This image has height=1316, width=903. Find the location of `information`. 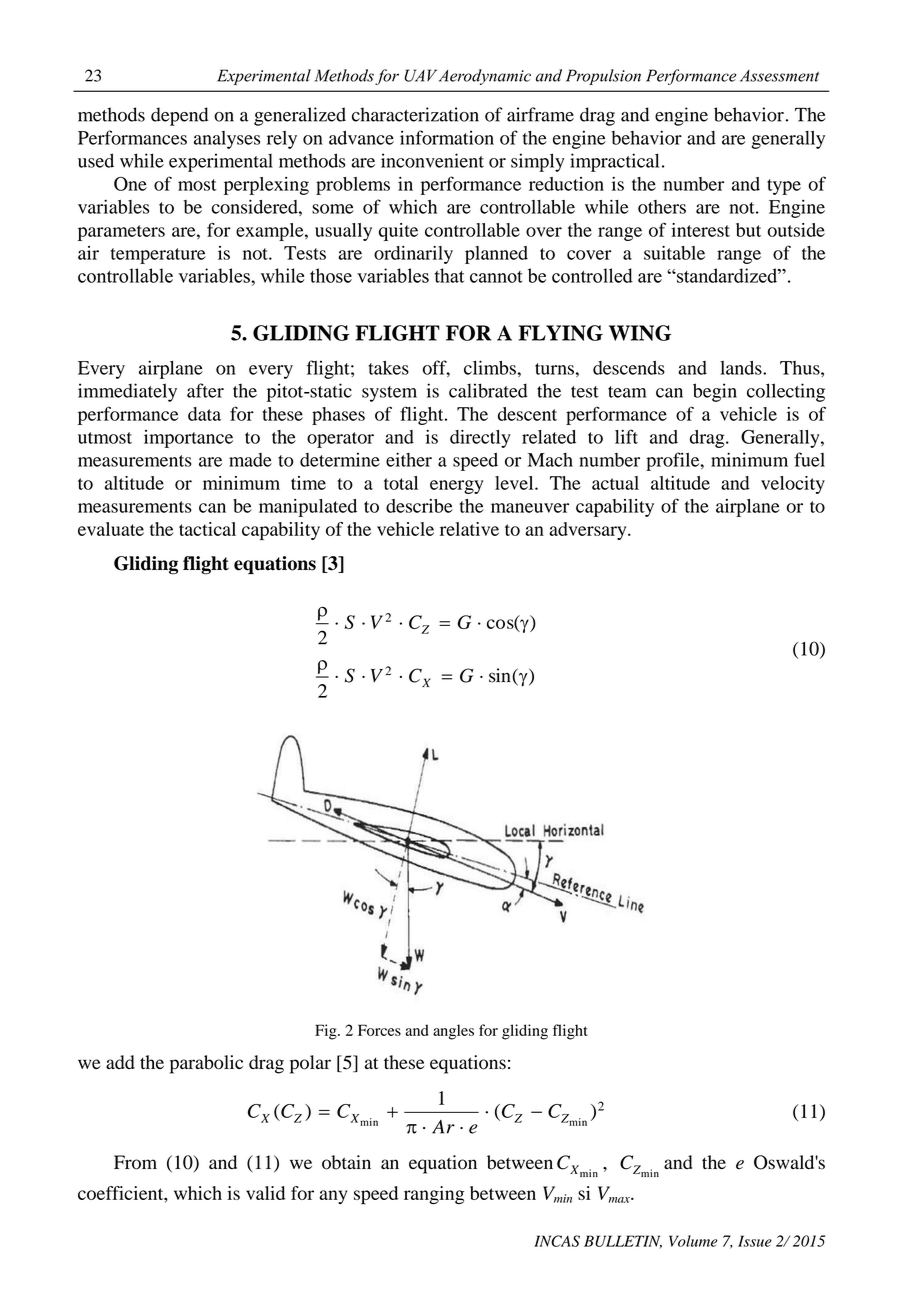

information is located at coordinates (447, 137).
